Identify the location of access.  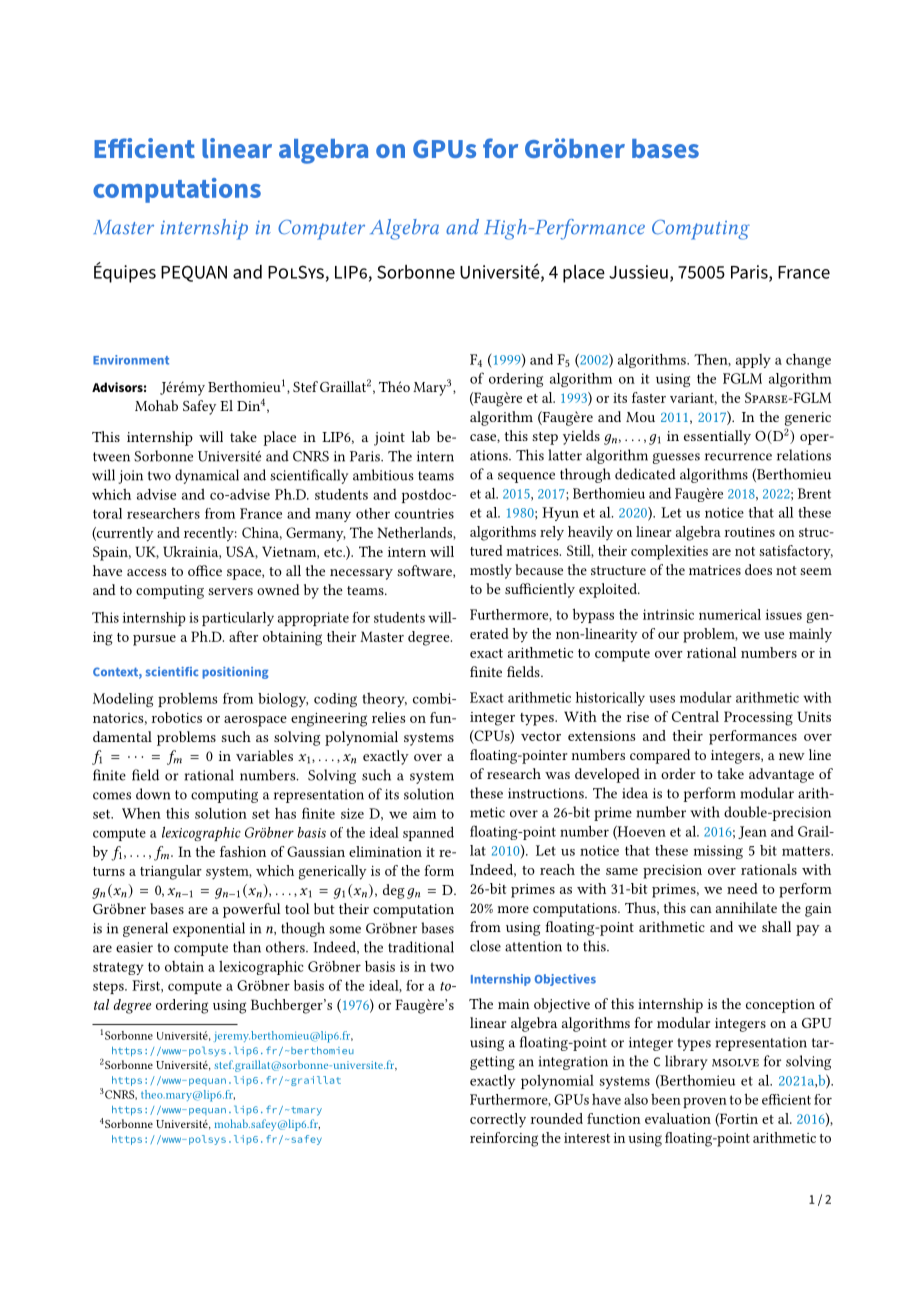
(146, 572).
